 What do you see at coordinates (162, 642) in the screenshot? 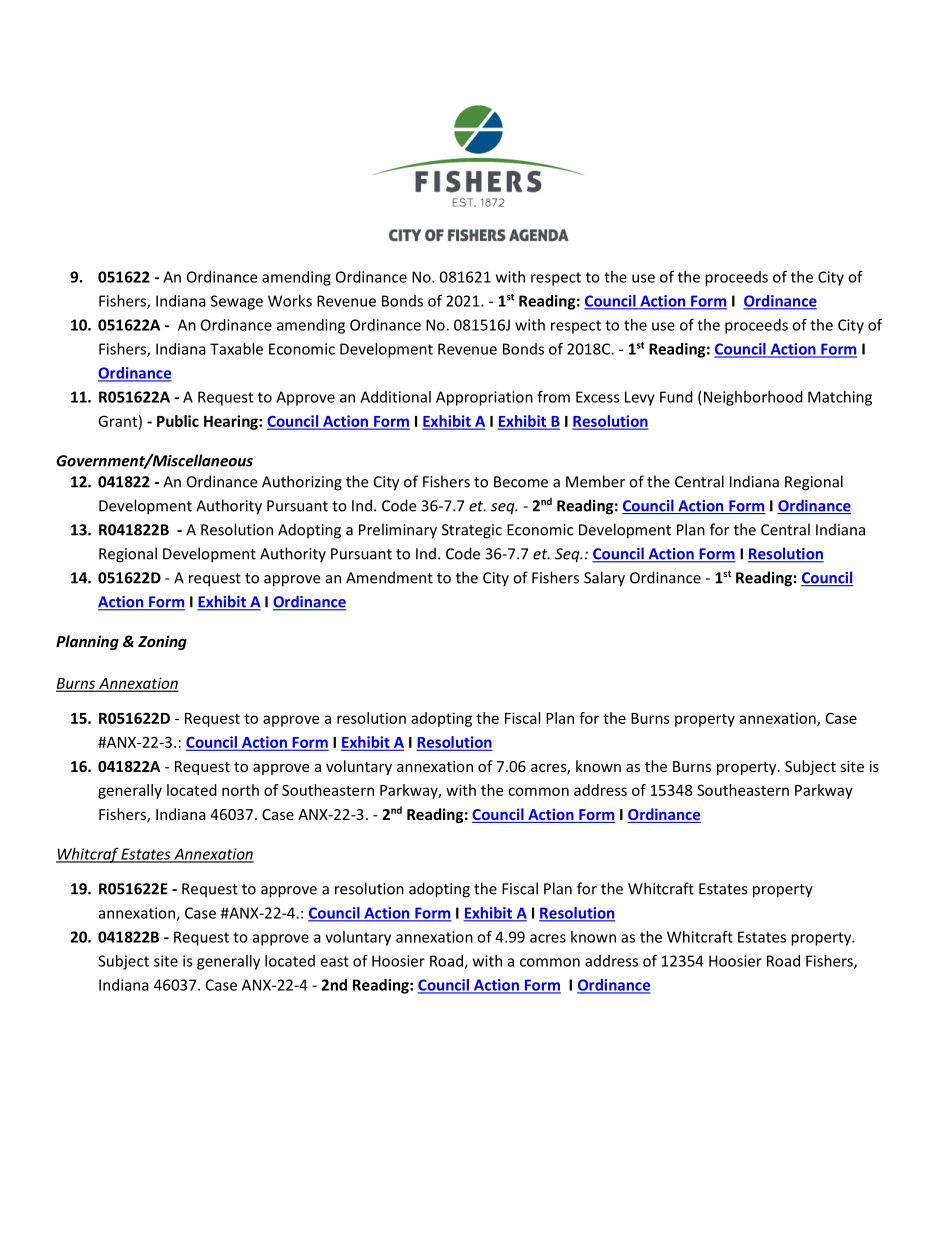
I see `Zoning` at bounding box center [162, 642].
